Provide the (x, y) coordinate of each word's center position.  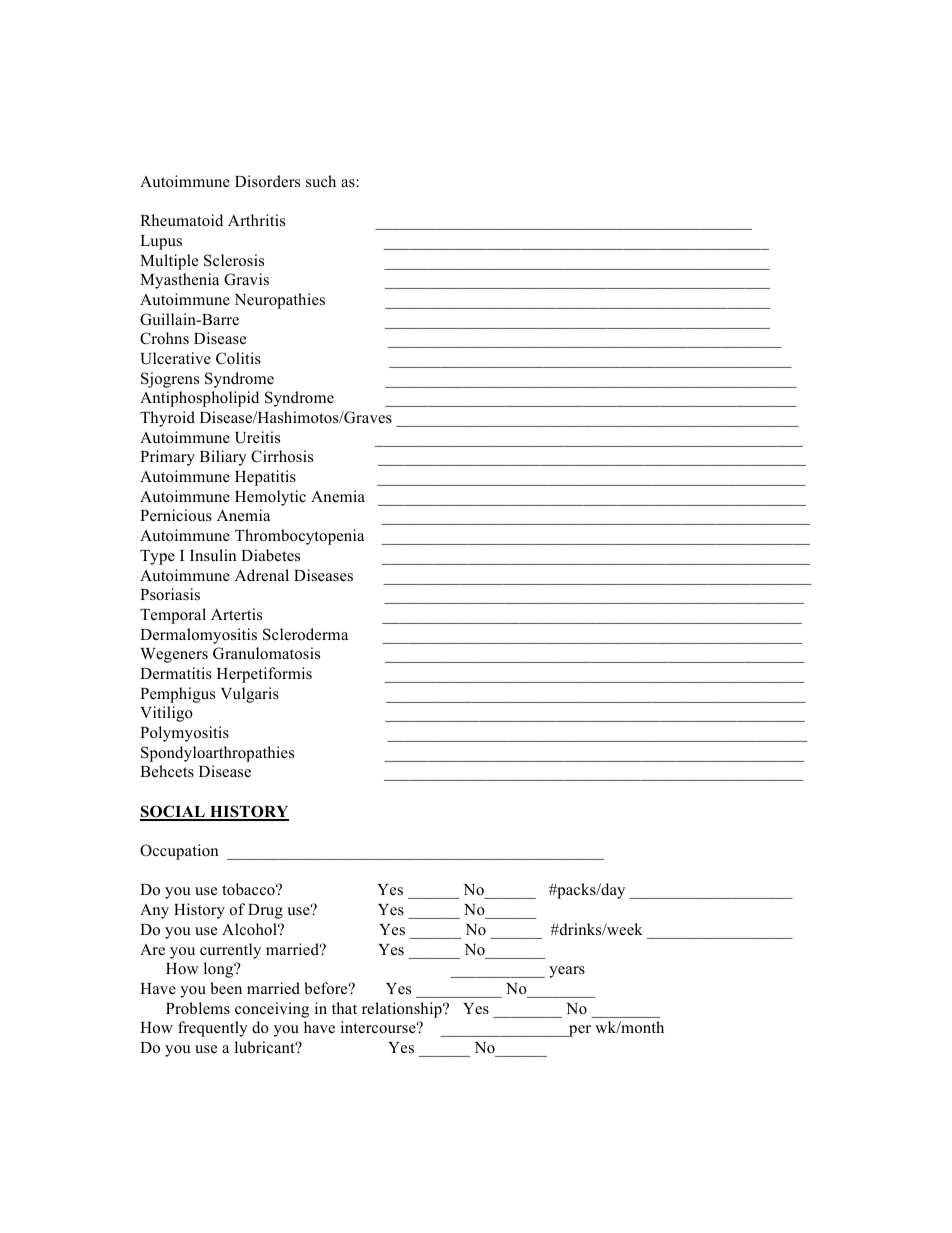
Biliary (223, 458)
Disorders (267, 181)
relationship (403, 1010)
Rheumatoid (181, 220)
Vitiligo (166, 714)
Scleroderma (305, 634)
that (344, 1008)
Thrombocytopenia (299, 537)
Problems (198, 1008)
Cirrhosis (282, 456)
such (321, 181)
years (567, 972)
